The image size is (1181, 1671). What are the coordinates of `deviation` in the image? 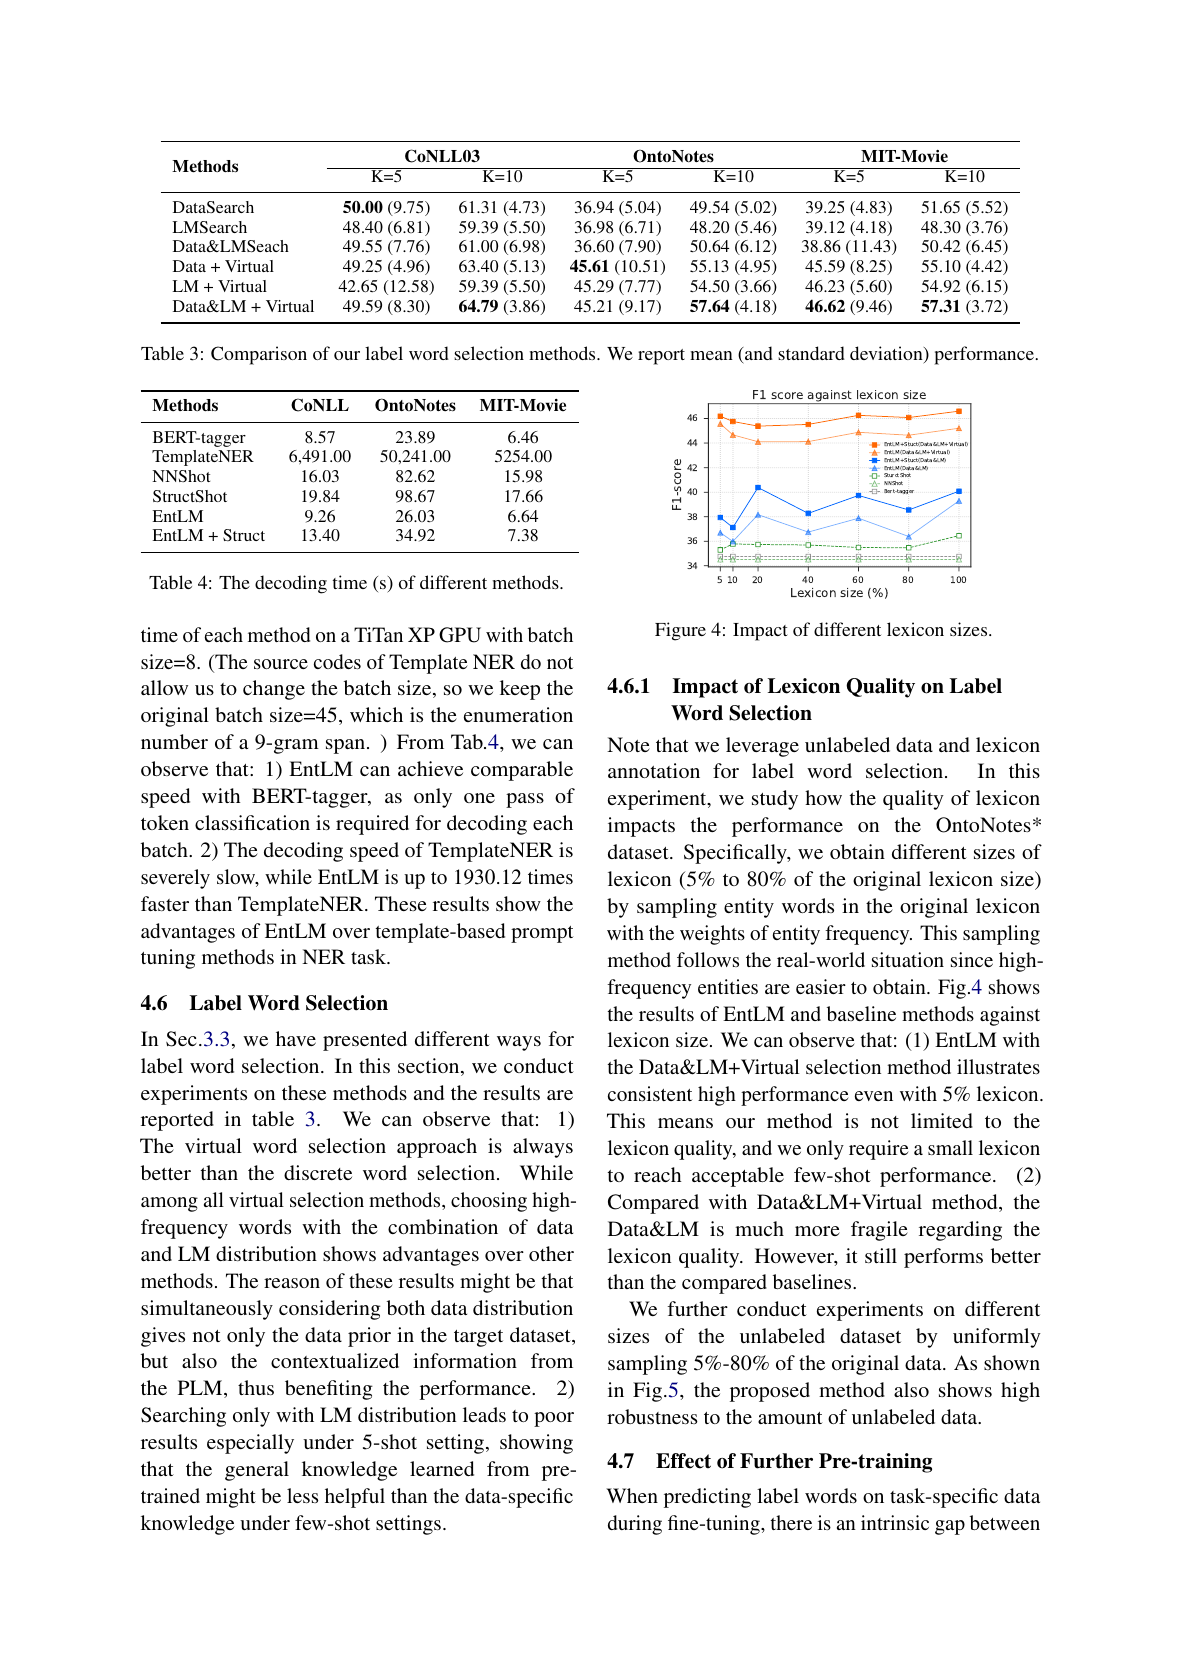 It's located at (887, 354).
